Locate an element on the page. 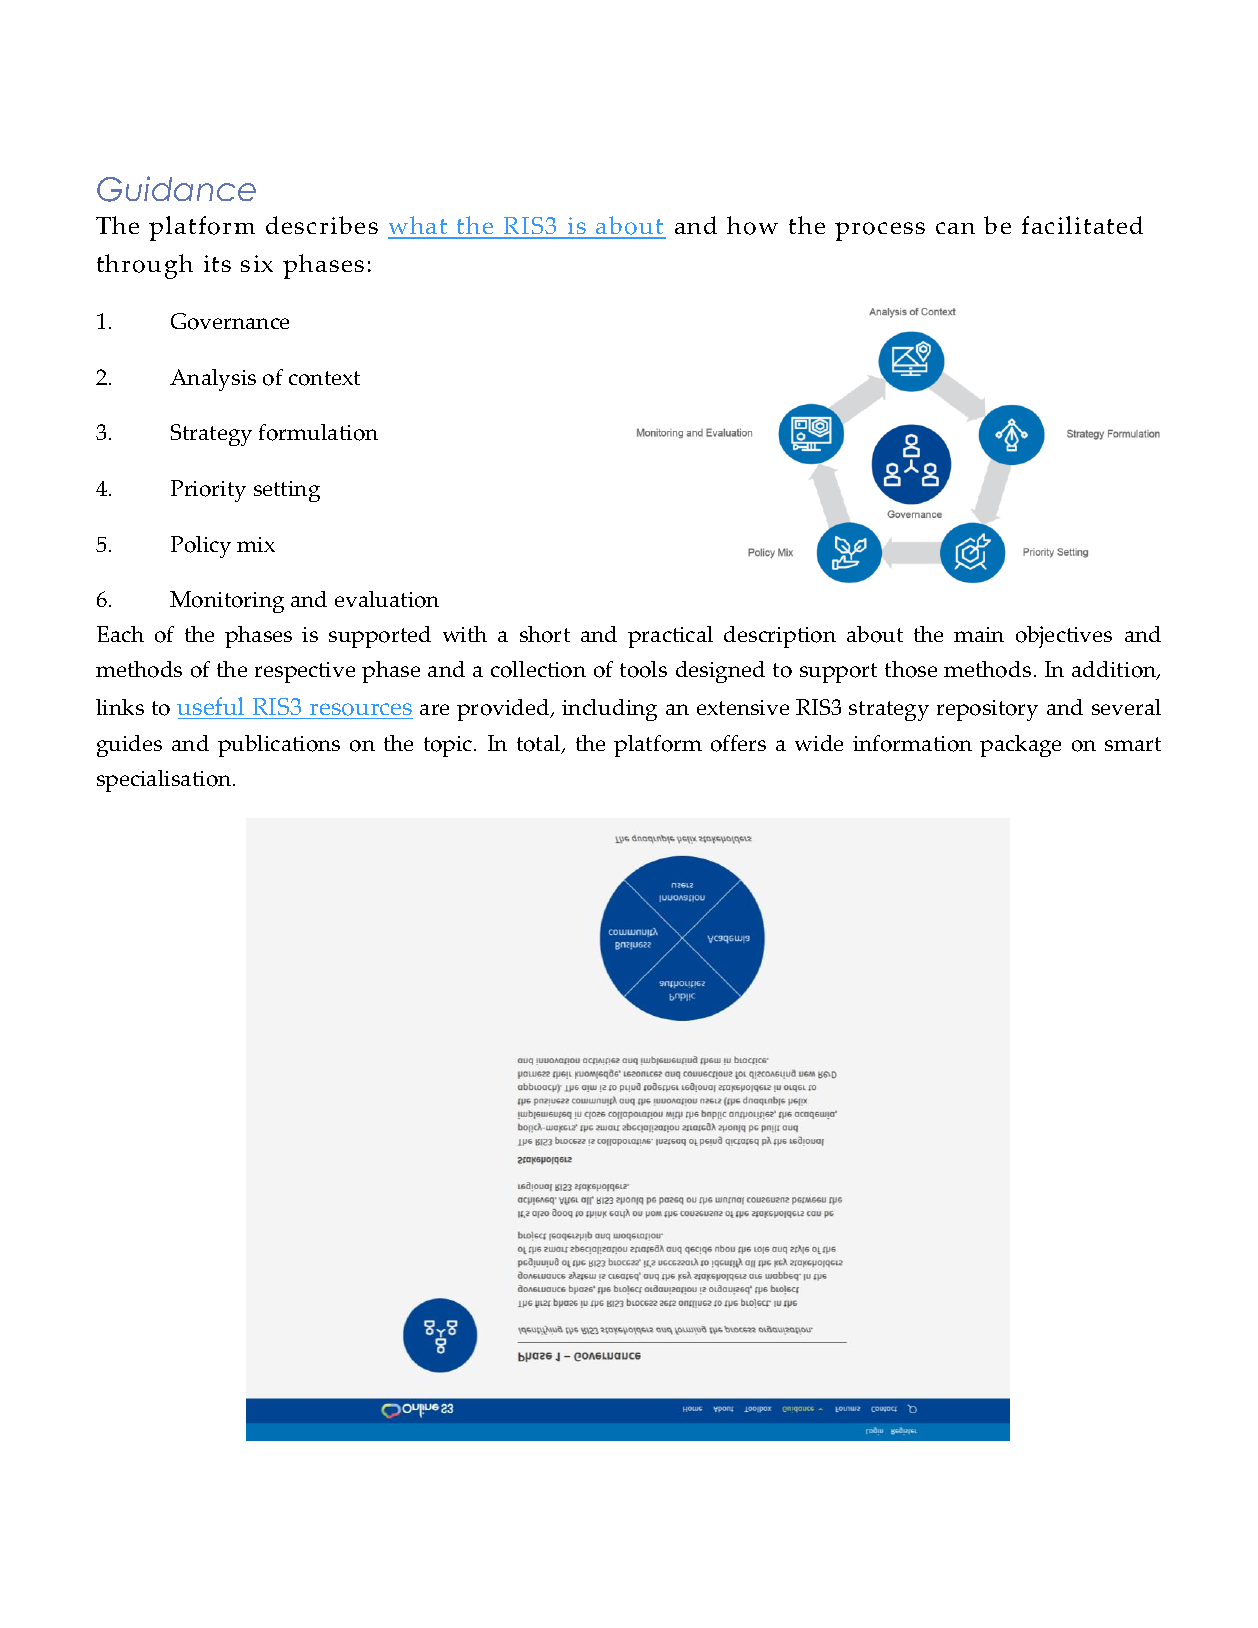 The width and height of the page is (1258, 1628). Guidance is located at coordinates (176, 189).
